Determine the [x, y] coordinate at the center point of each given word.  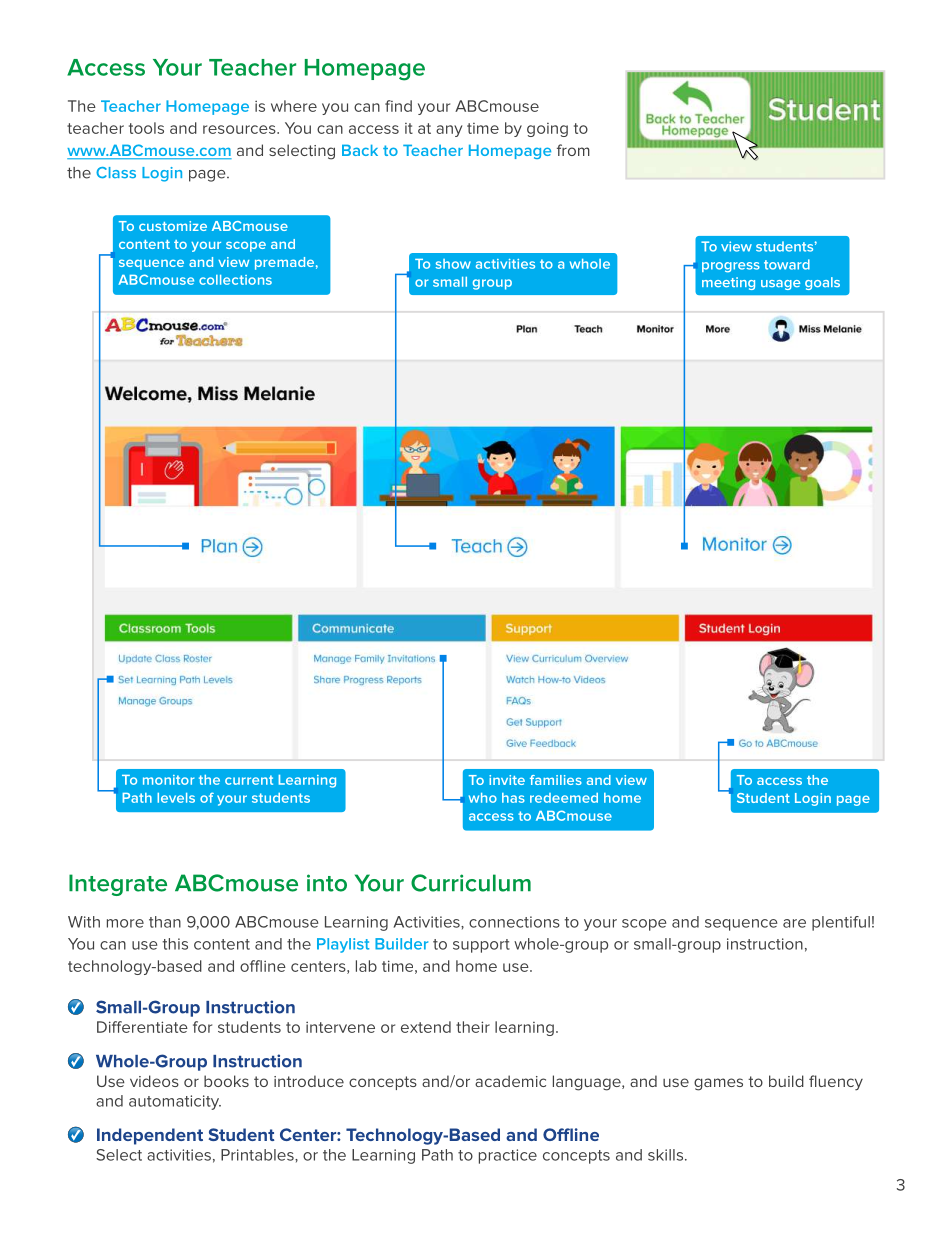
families [556, 780]
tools [146, 128]
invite [507, 780]
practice [508, 1156]
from [573, 150]
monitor [168, 780]
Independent [150, 1136]
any [449, 131]
